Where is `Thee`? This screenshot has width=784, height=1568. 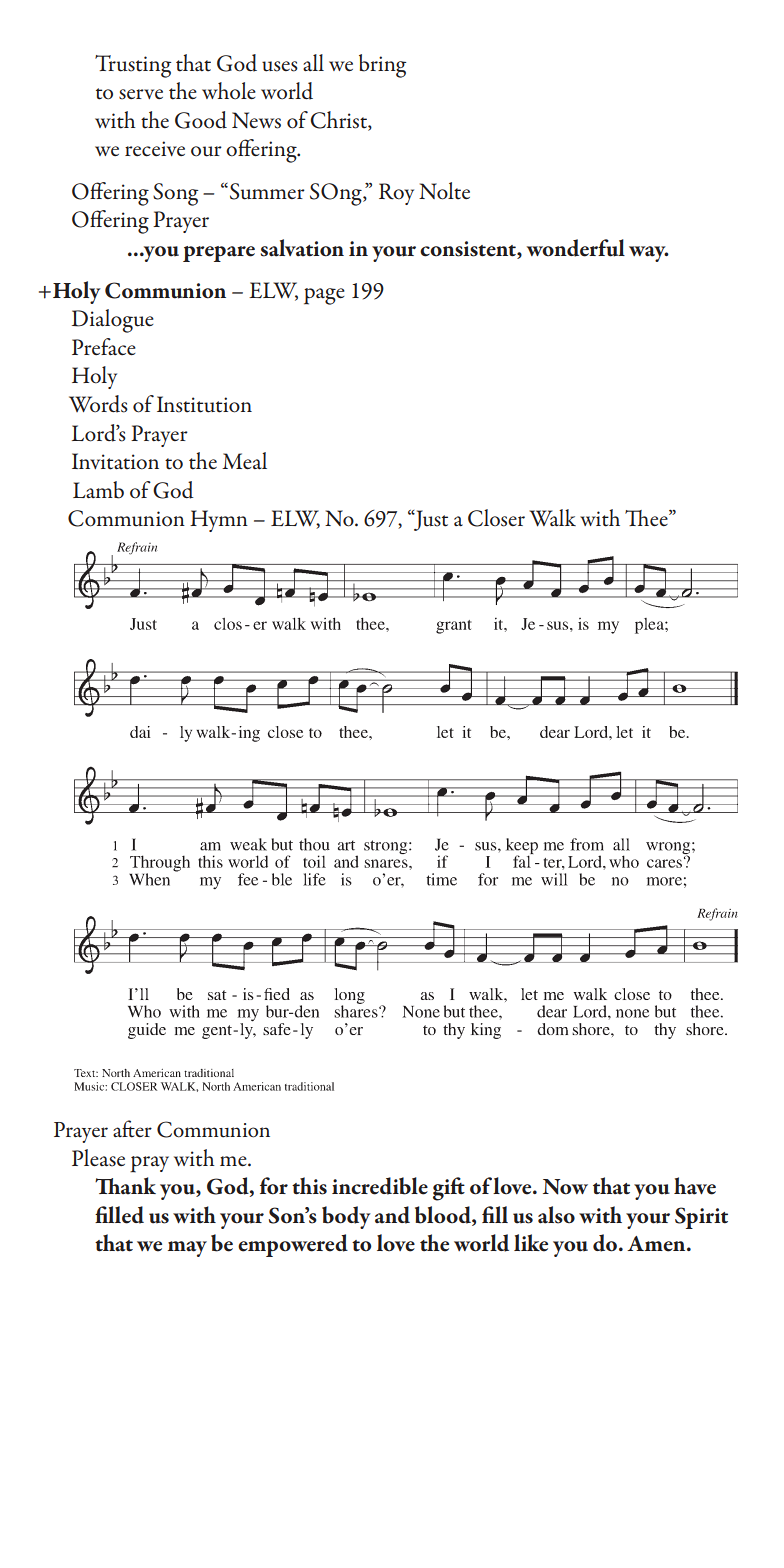 Thee is located at coordinates (647, 518).
